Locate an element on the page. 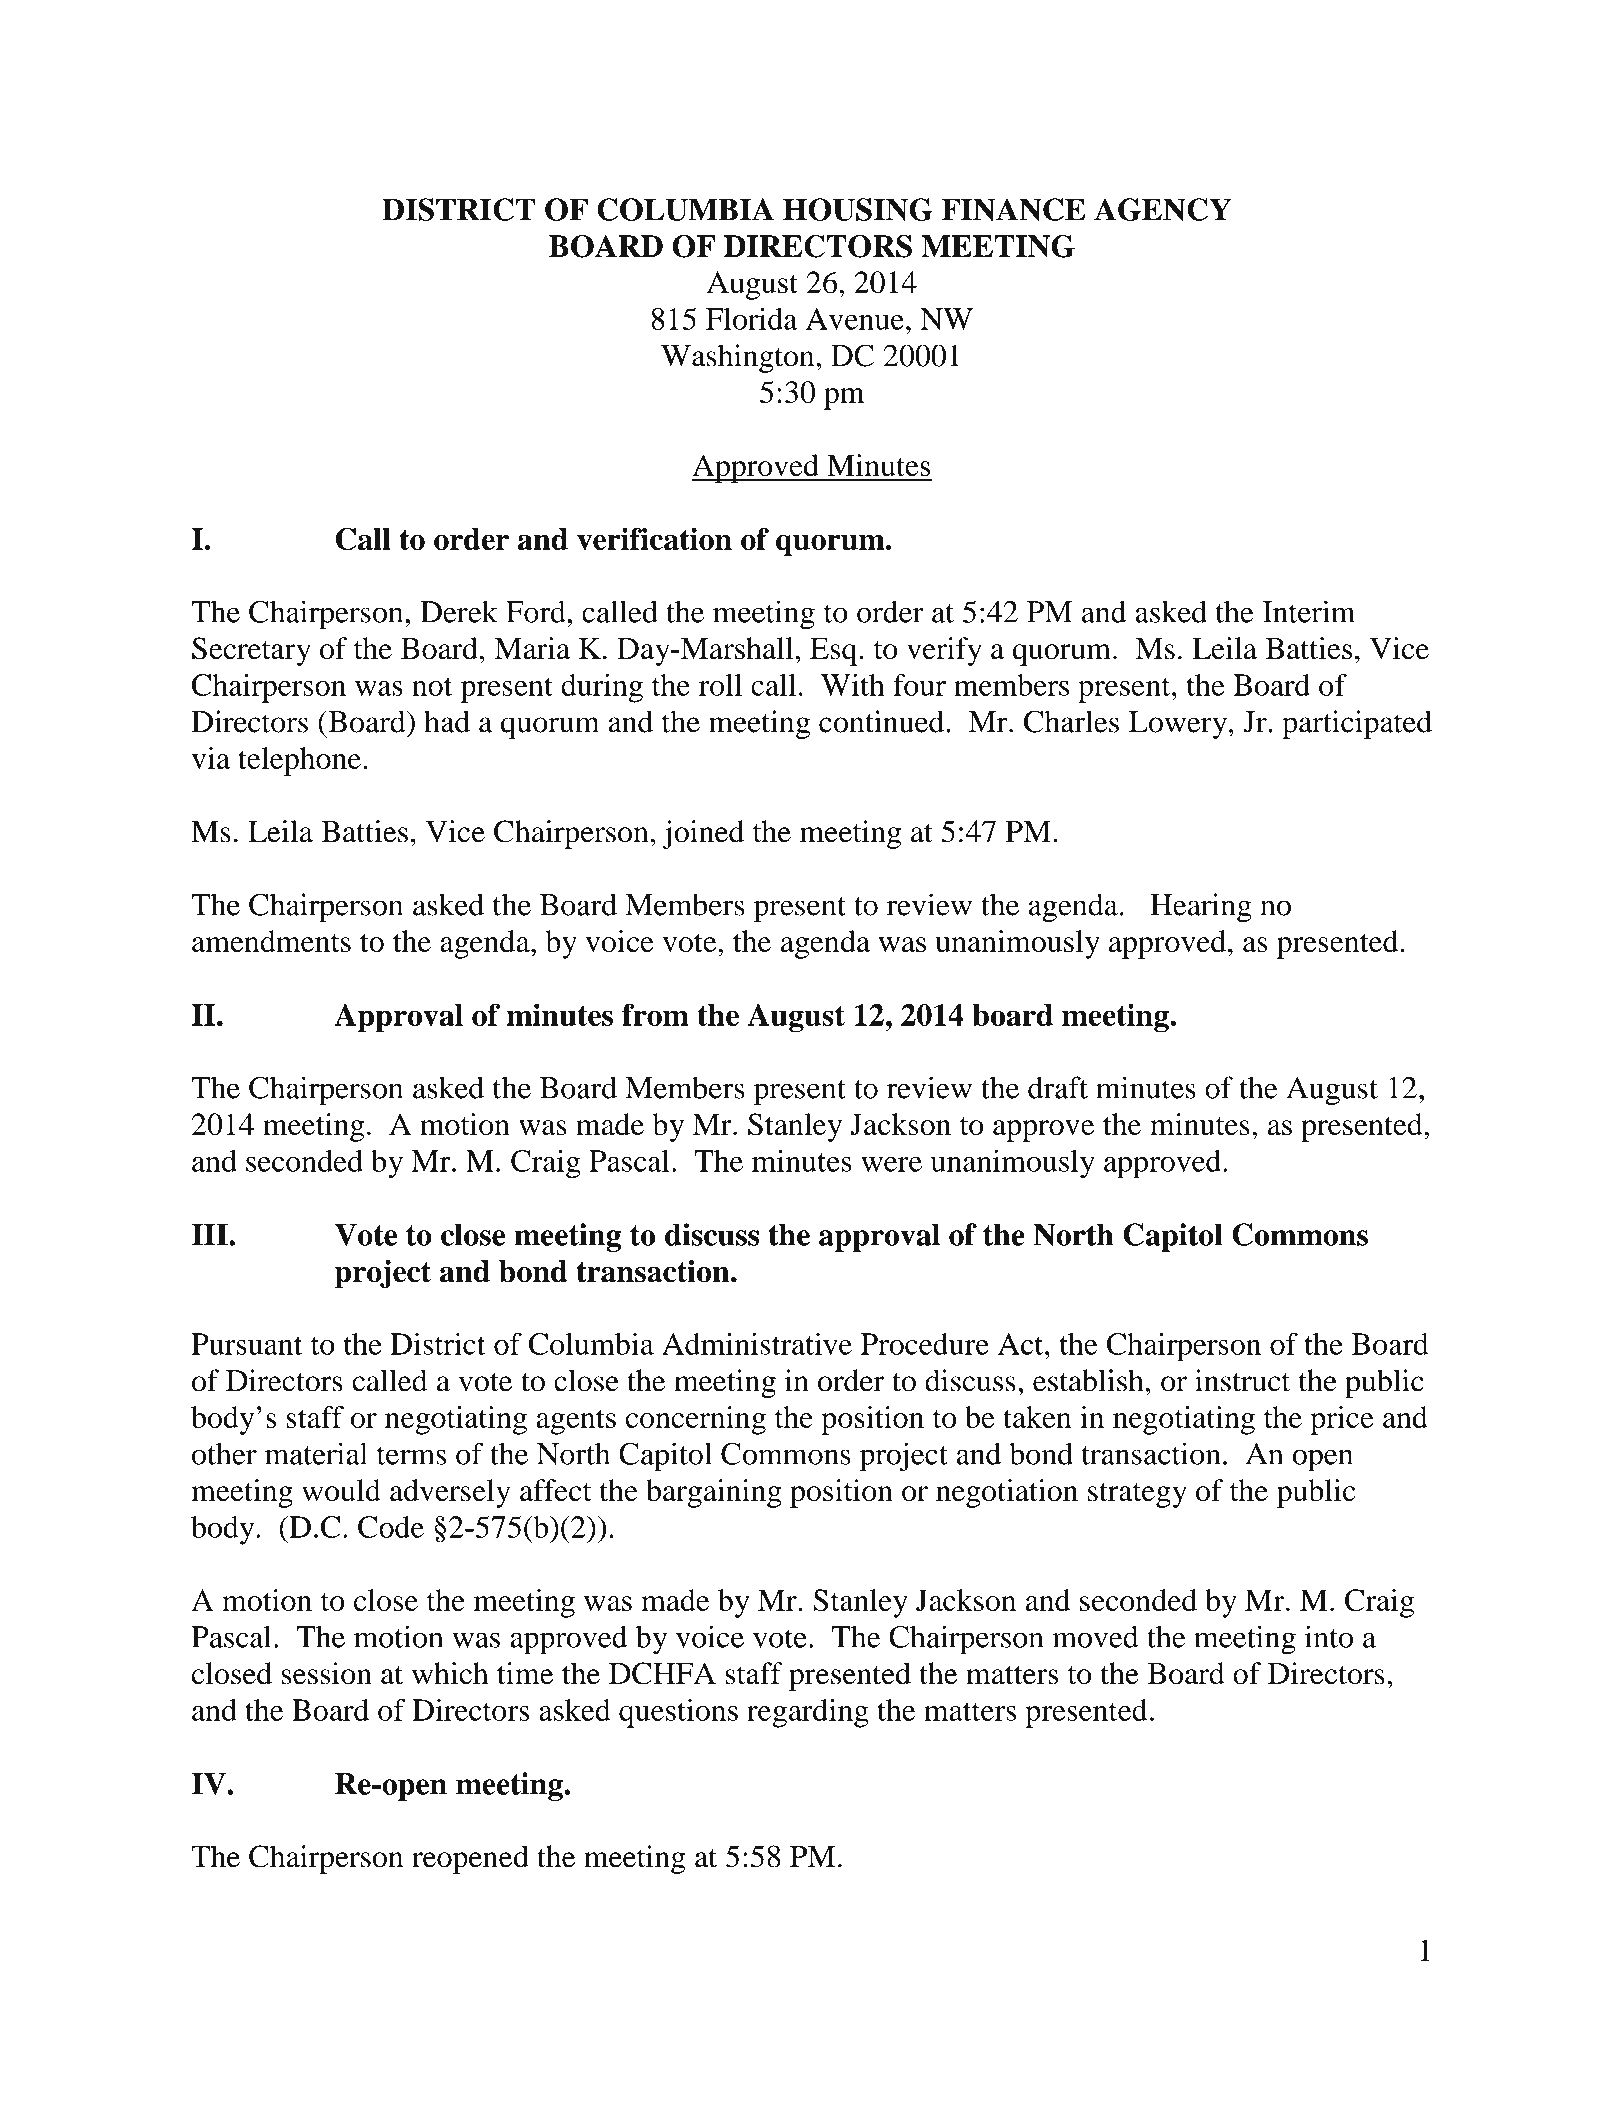  session is located at coordinates (327, 1673).
